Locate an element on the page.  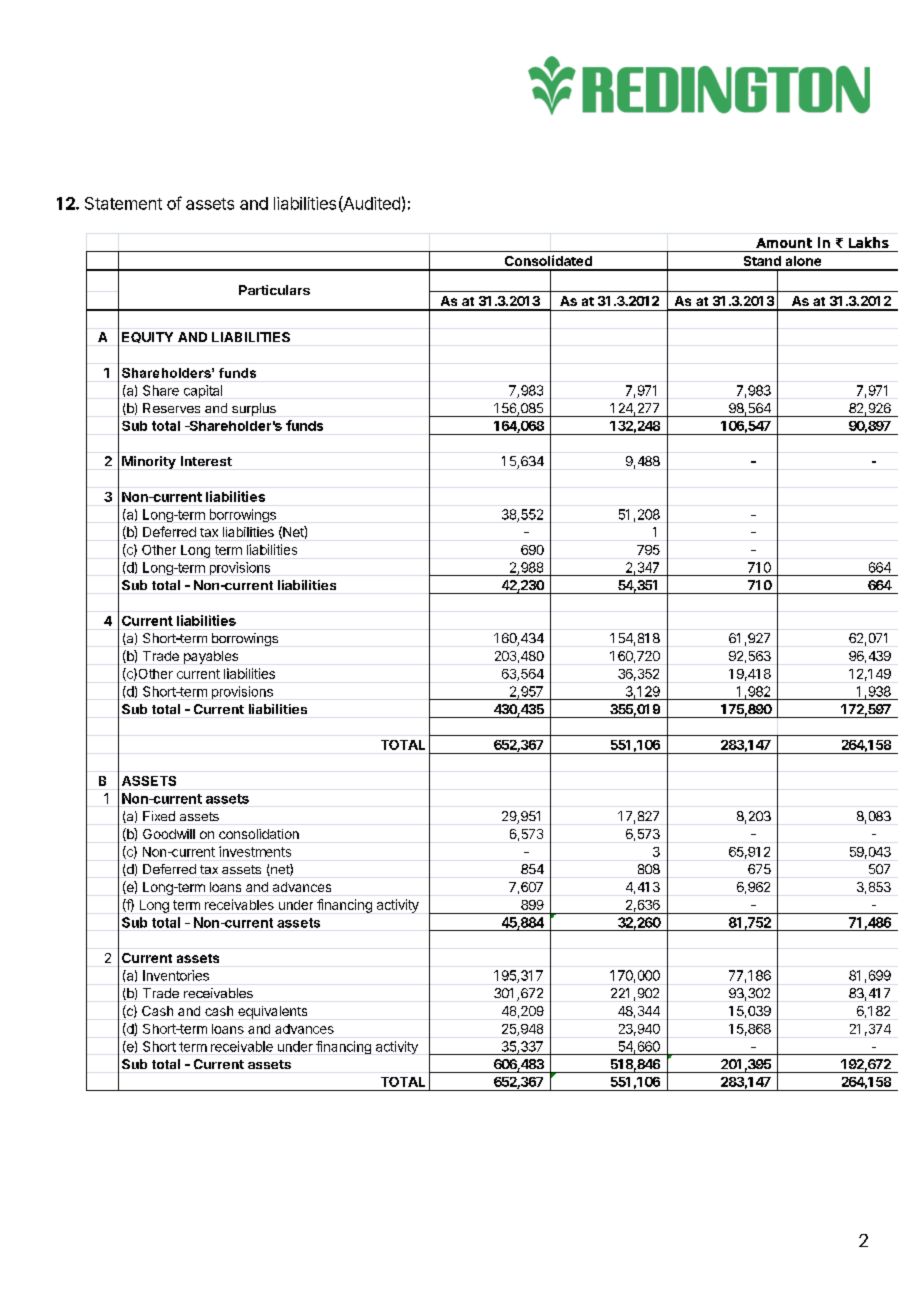
investments is located at coordinates (255, 851).
